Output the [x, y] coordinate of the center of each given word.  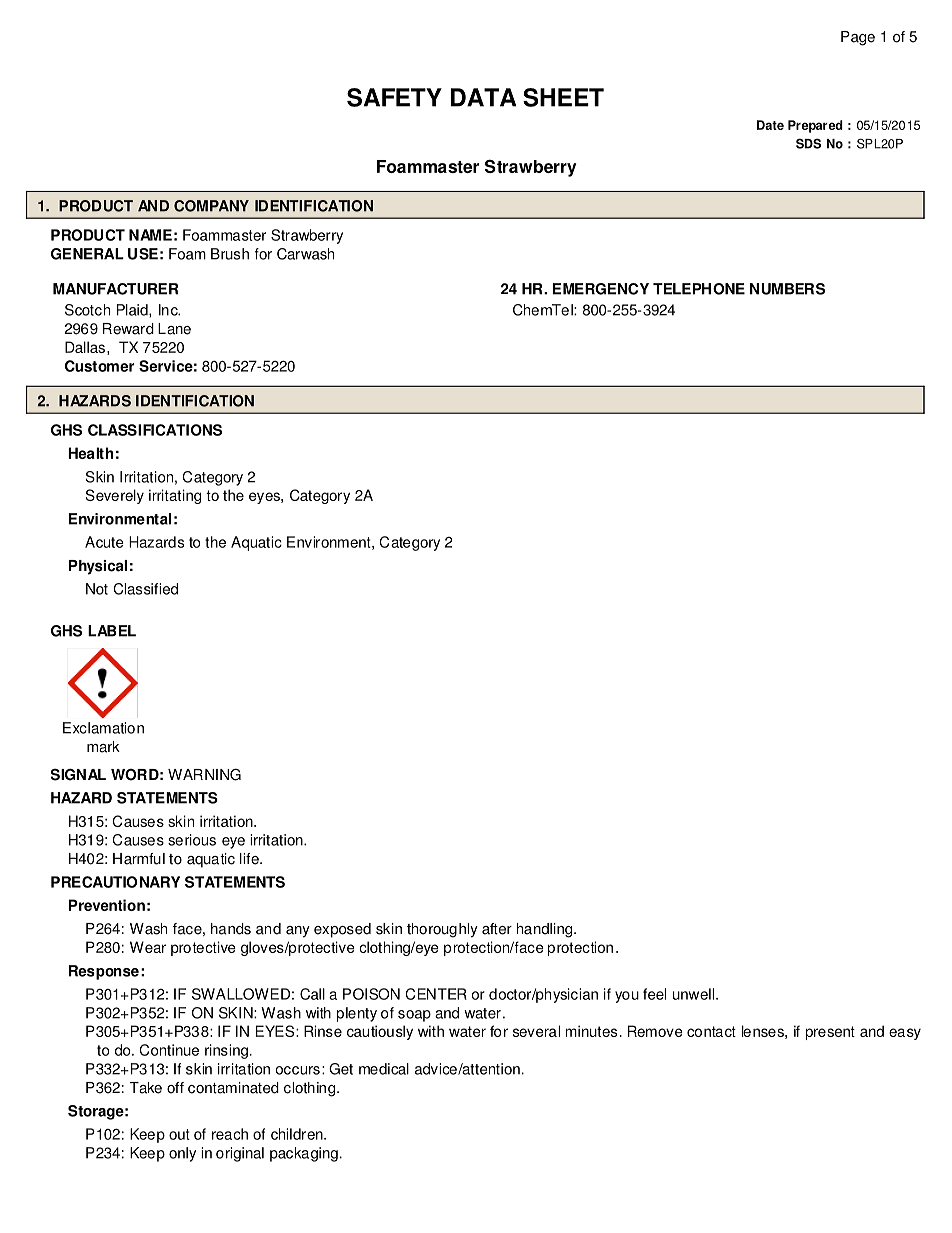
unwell [695, 994]
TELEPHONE [699, 289]
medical [384, 1069]
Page [858, 38]
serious [192, 840]
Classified [145, 589]
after [497, 929]
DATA [483, 97]
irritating [175, 496]
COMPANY [211, 206]
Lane [174, 329]
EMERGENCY [601, 289]
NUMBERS [787, 289]
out [179, 1134]
